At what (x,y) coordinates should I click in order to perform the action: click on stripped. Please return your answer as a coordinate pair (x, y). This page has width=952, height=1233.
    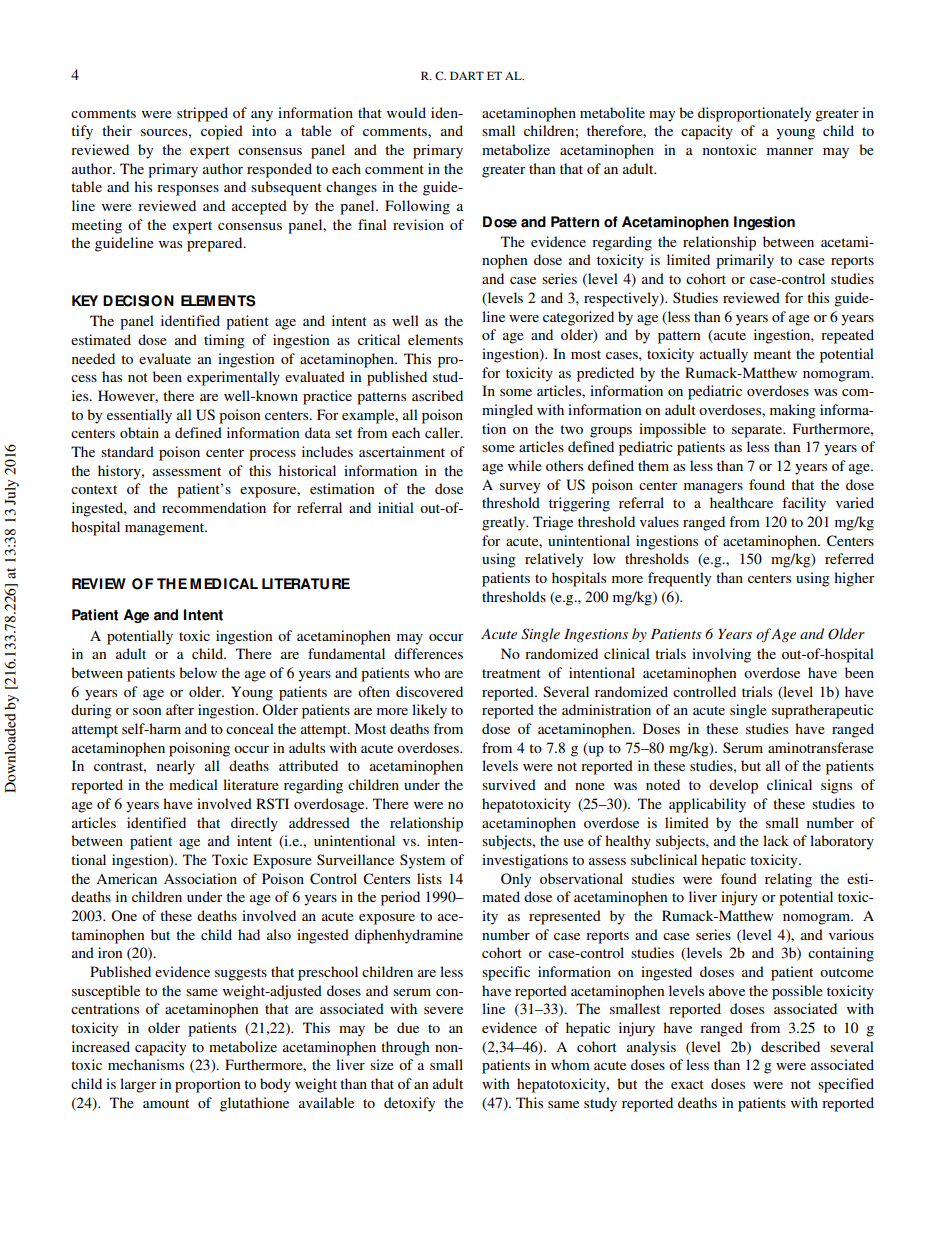
    Looking at the image, I should click on (202, 114).
